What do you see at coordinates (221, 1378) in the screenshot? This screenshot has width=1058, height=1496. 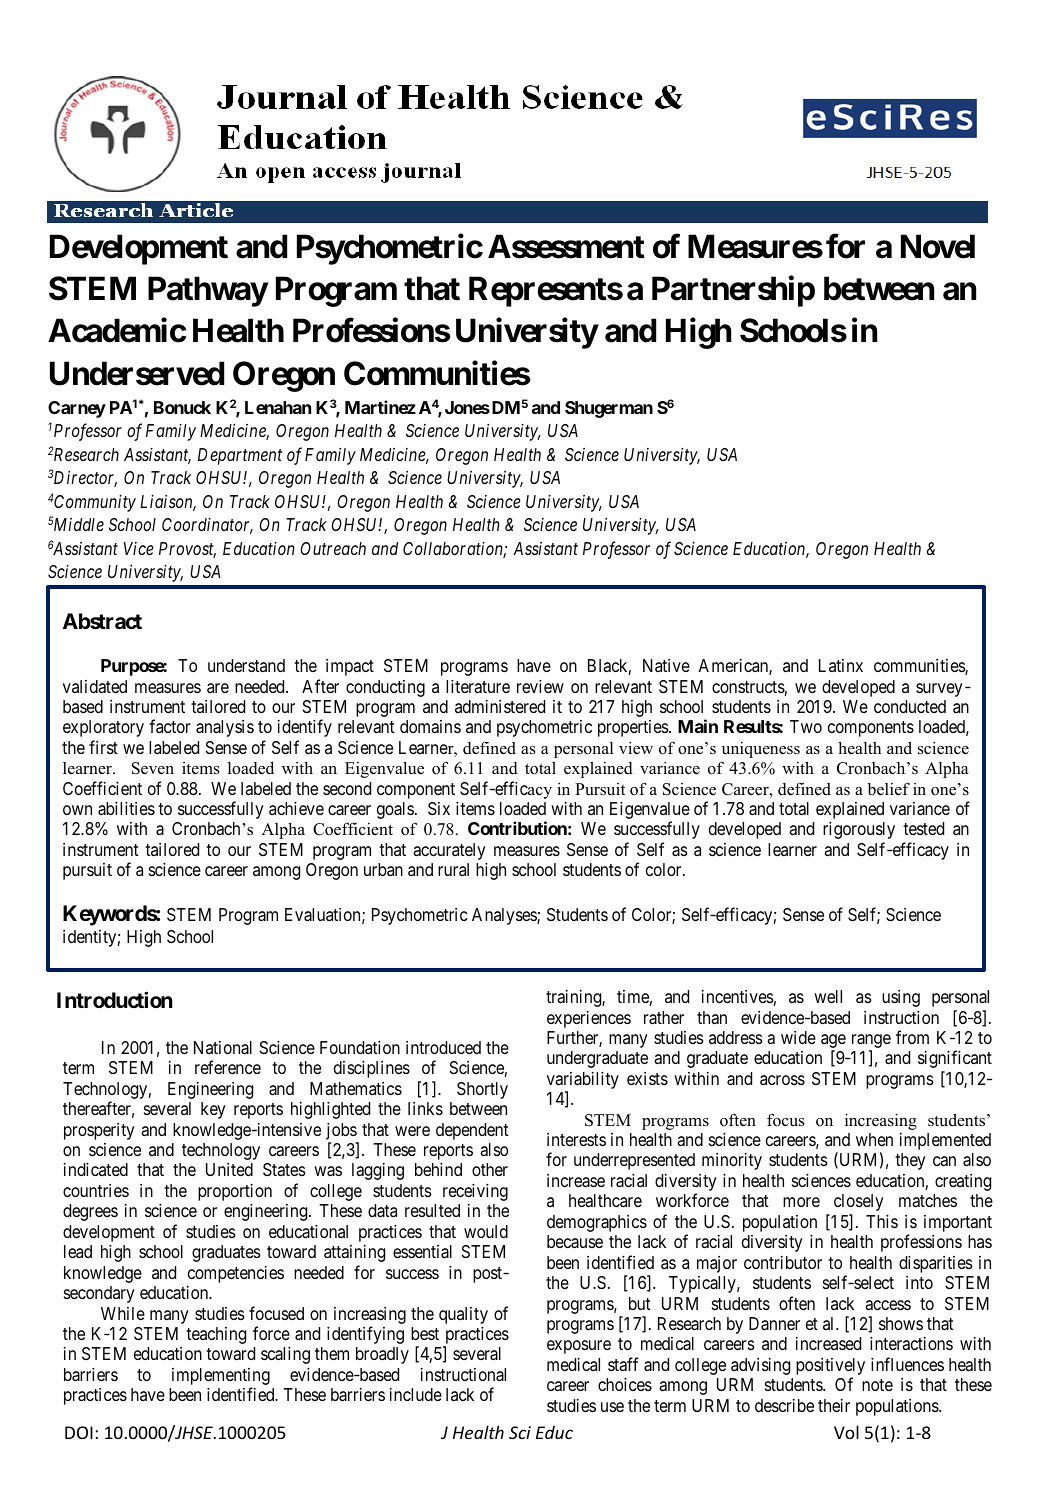 I see `implementing` at bounding box center [221, 1378].
